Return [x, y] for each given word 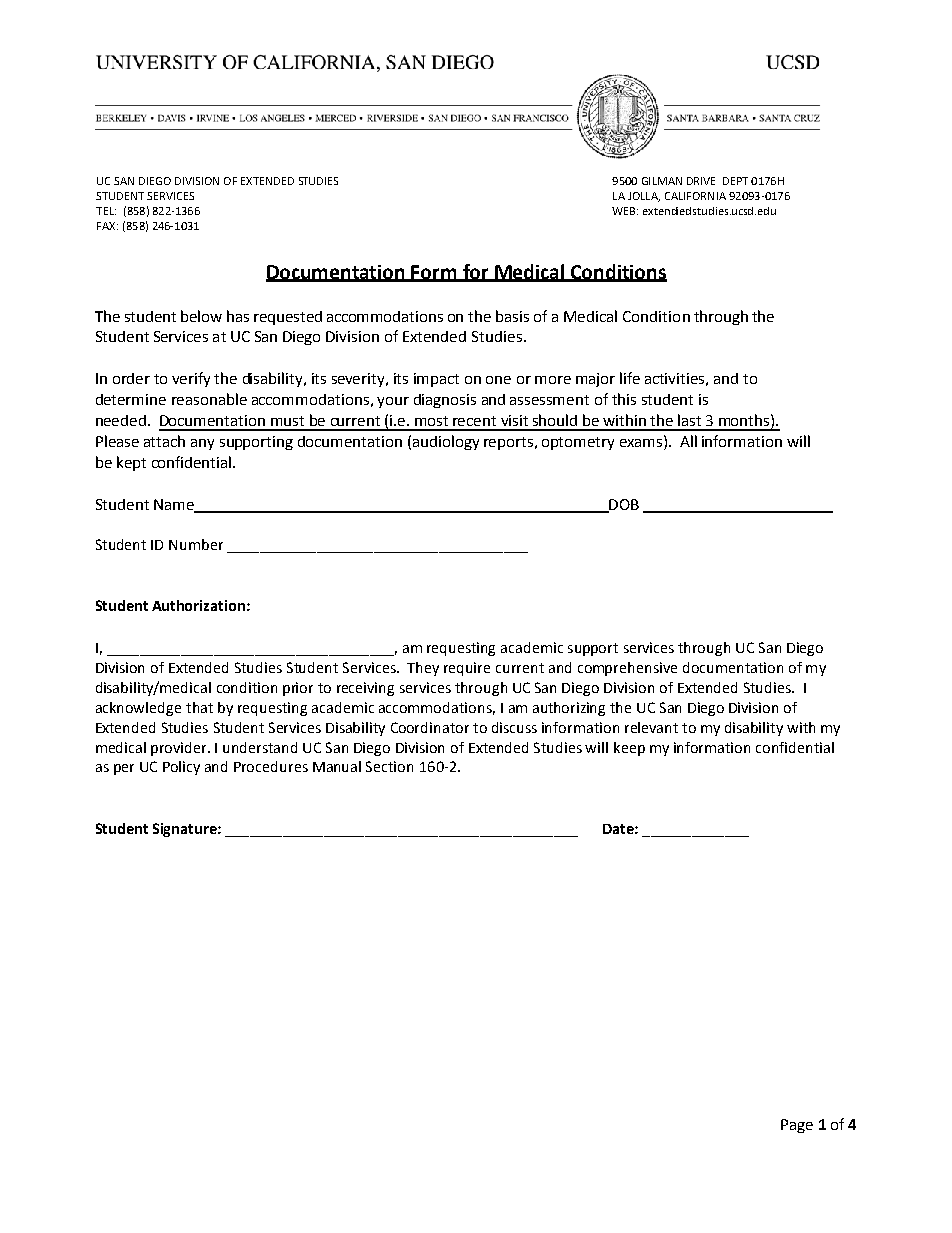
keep [629, 749]
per [124, 769]
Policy [181, 768]
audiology [446, 442]
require [467, 669]
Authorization [198, 605]
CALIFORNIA [695, 196]
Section [389, 766]
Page [797, 1126]
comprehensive [627, 669]
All [688, 441]
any [202, 444]
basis [512, 316]
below [201, 316]
